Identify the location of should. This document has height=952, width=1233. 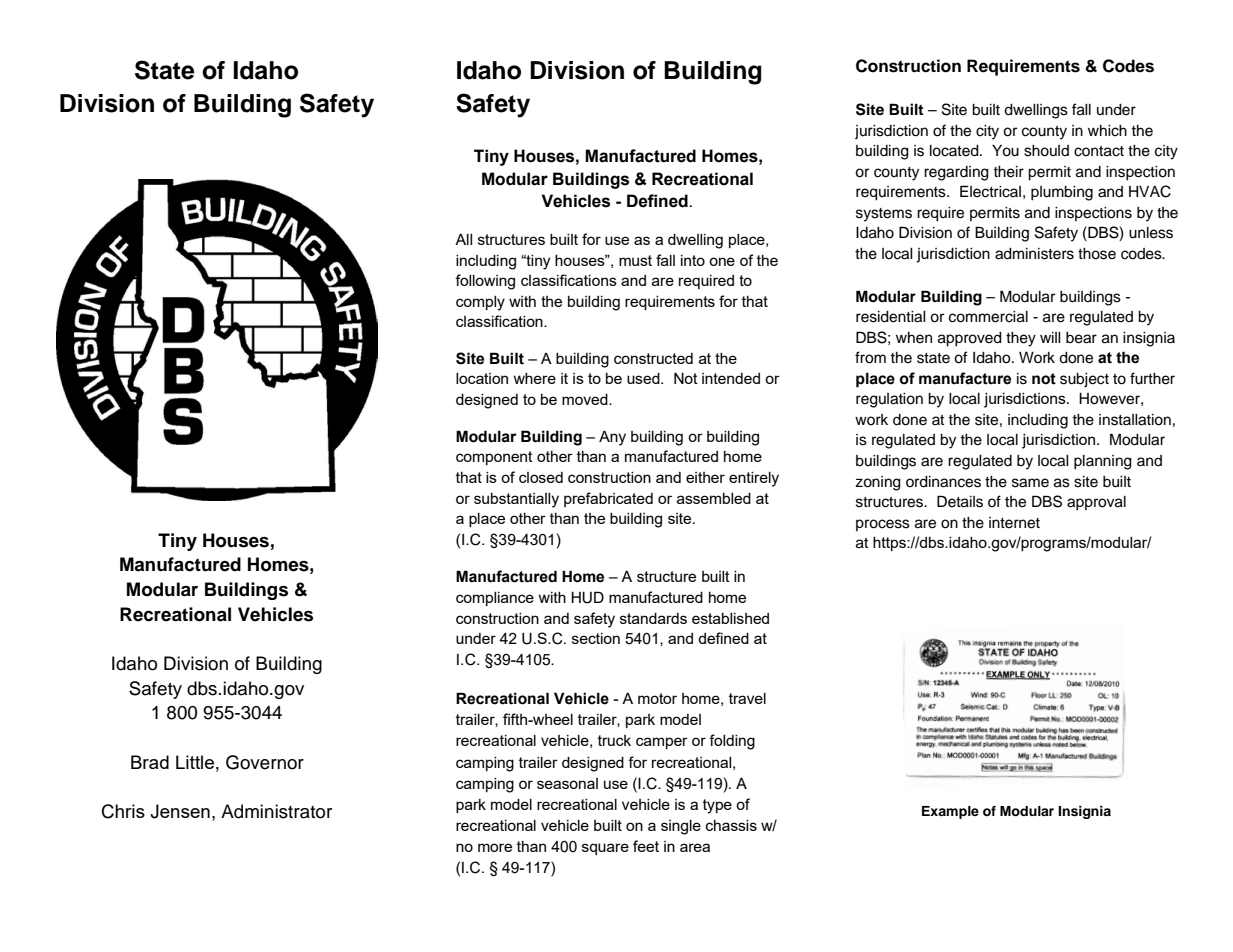
(1046, 151).
